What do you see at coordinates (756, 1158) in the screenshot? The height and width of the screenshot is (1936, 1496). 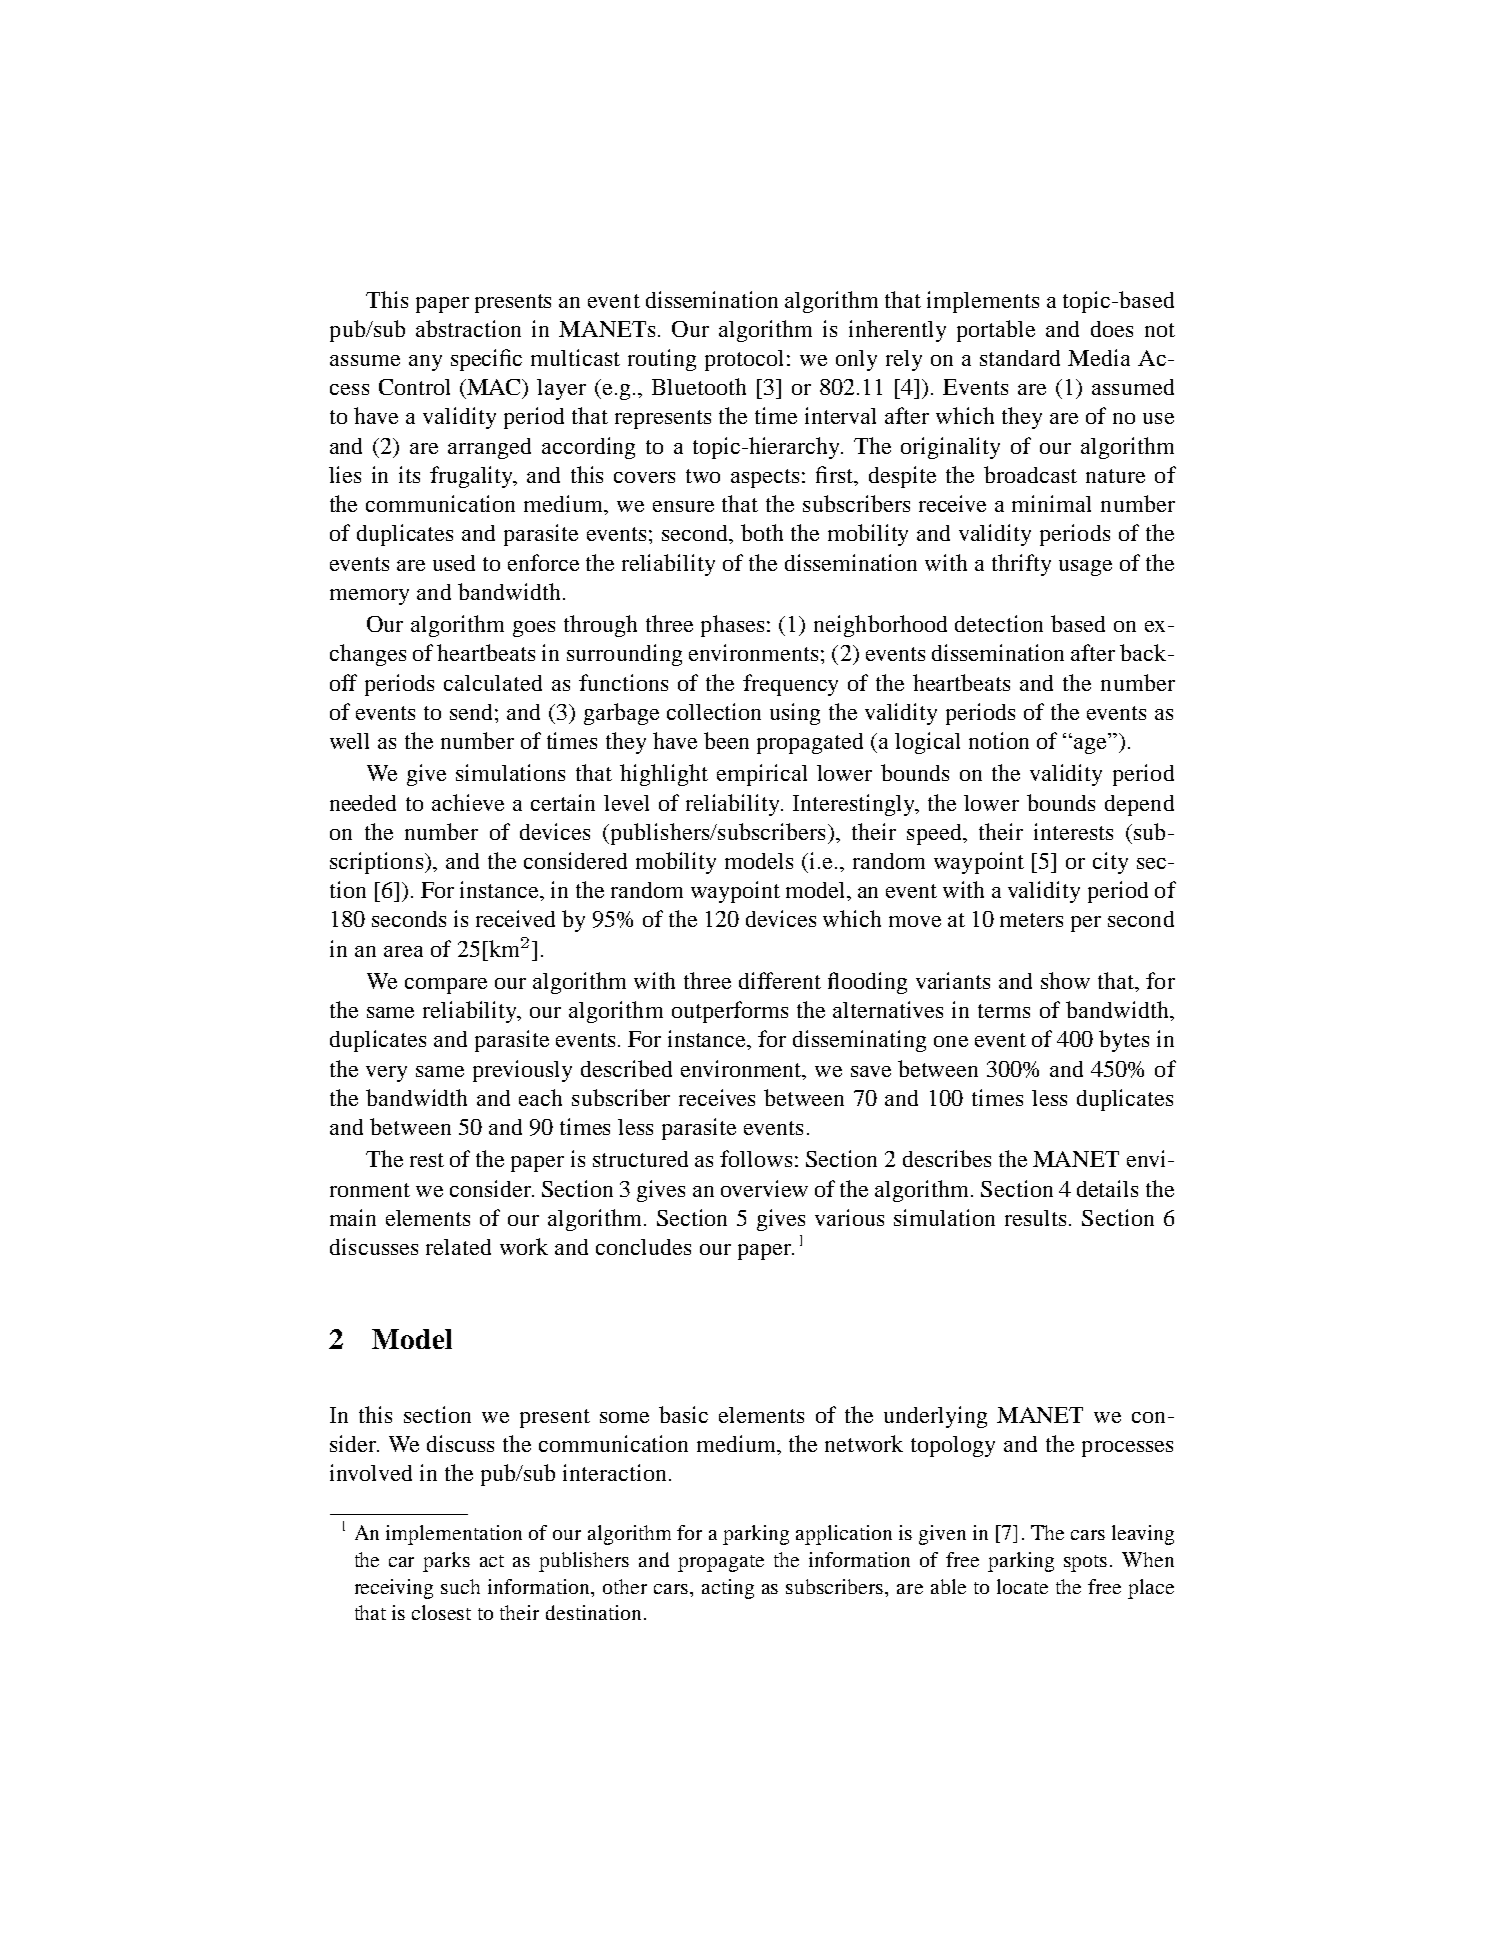 I see `follows` at bounding box center [756, 1158].
